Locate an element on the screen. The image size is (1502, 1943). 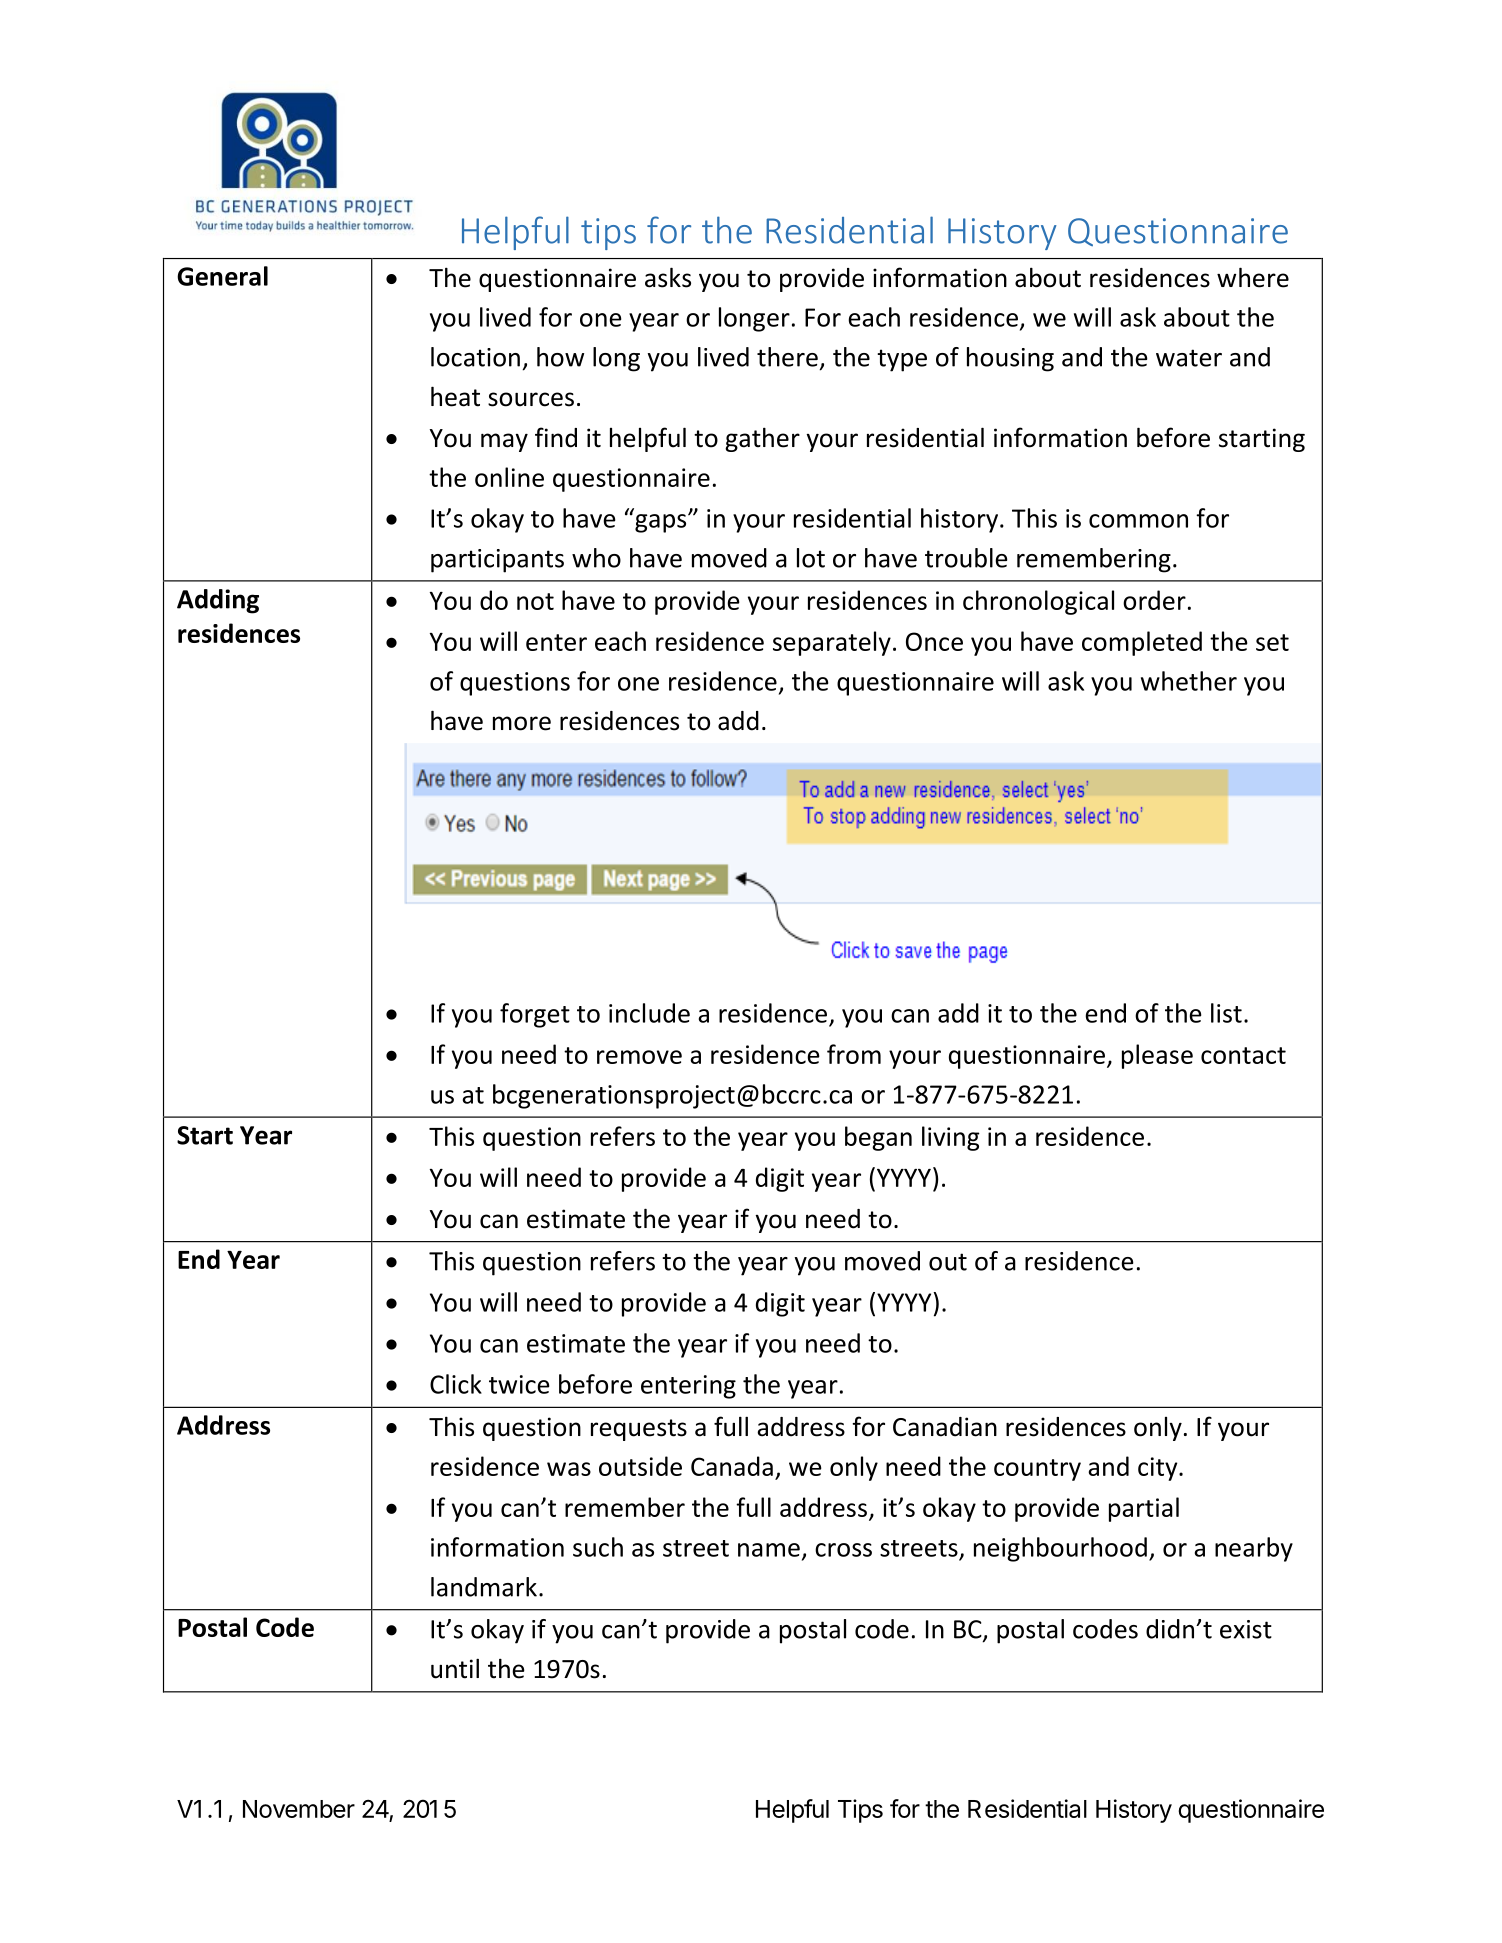
please is located at coordinates (1157, 1056).
